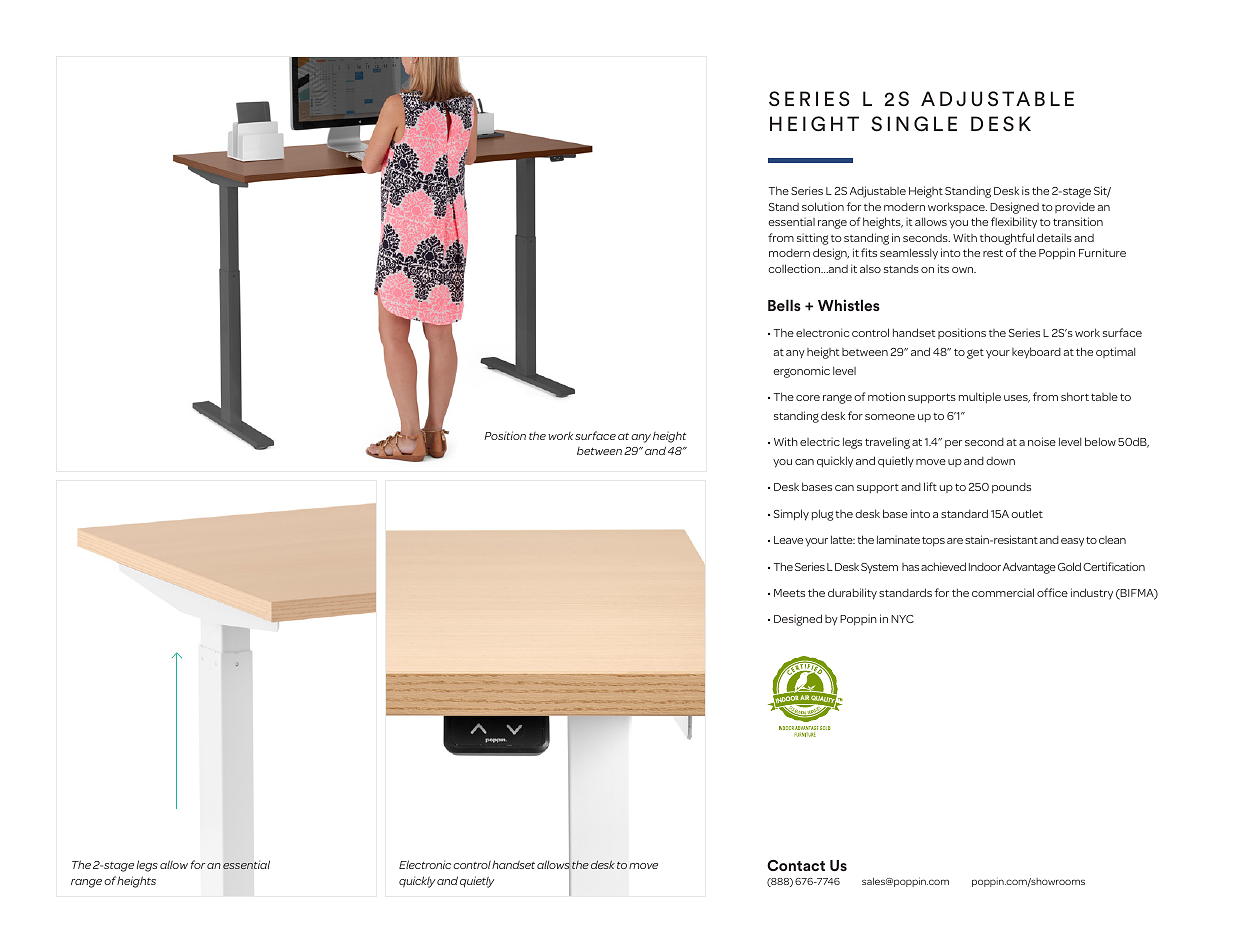  What do you see at coordinates (1052, 592) in the document?
I see `office` at bounding box center [1052, 592].
